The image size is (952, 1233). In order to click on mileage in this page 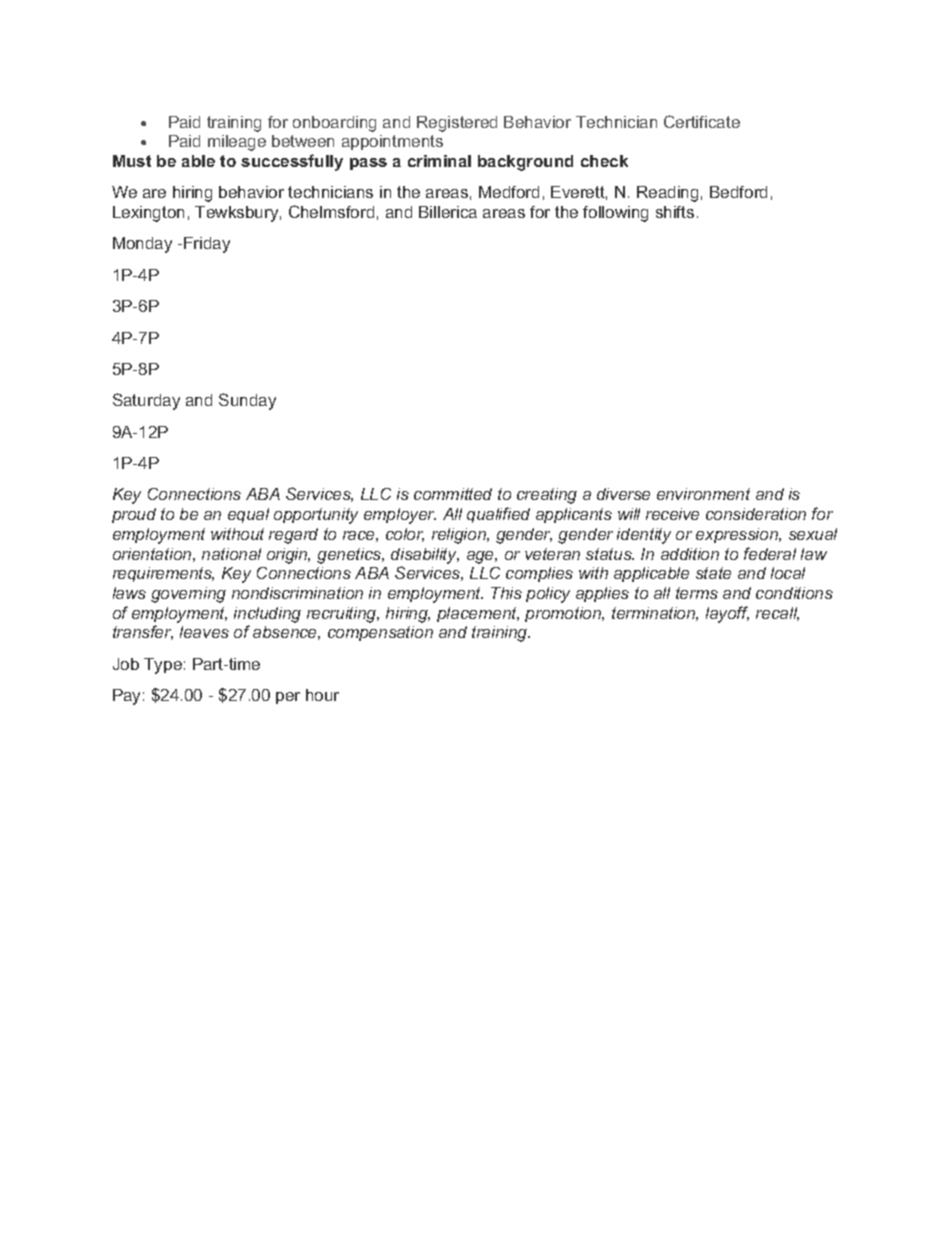, I will do `click(237, 143)`.
